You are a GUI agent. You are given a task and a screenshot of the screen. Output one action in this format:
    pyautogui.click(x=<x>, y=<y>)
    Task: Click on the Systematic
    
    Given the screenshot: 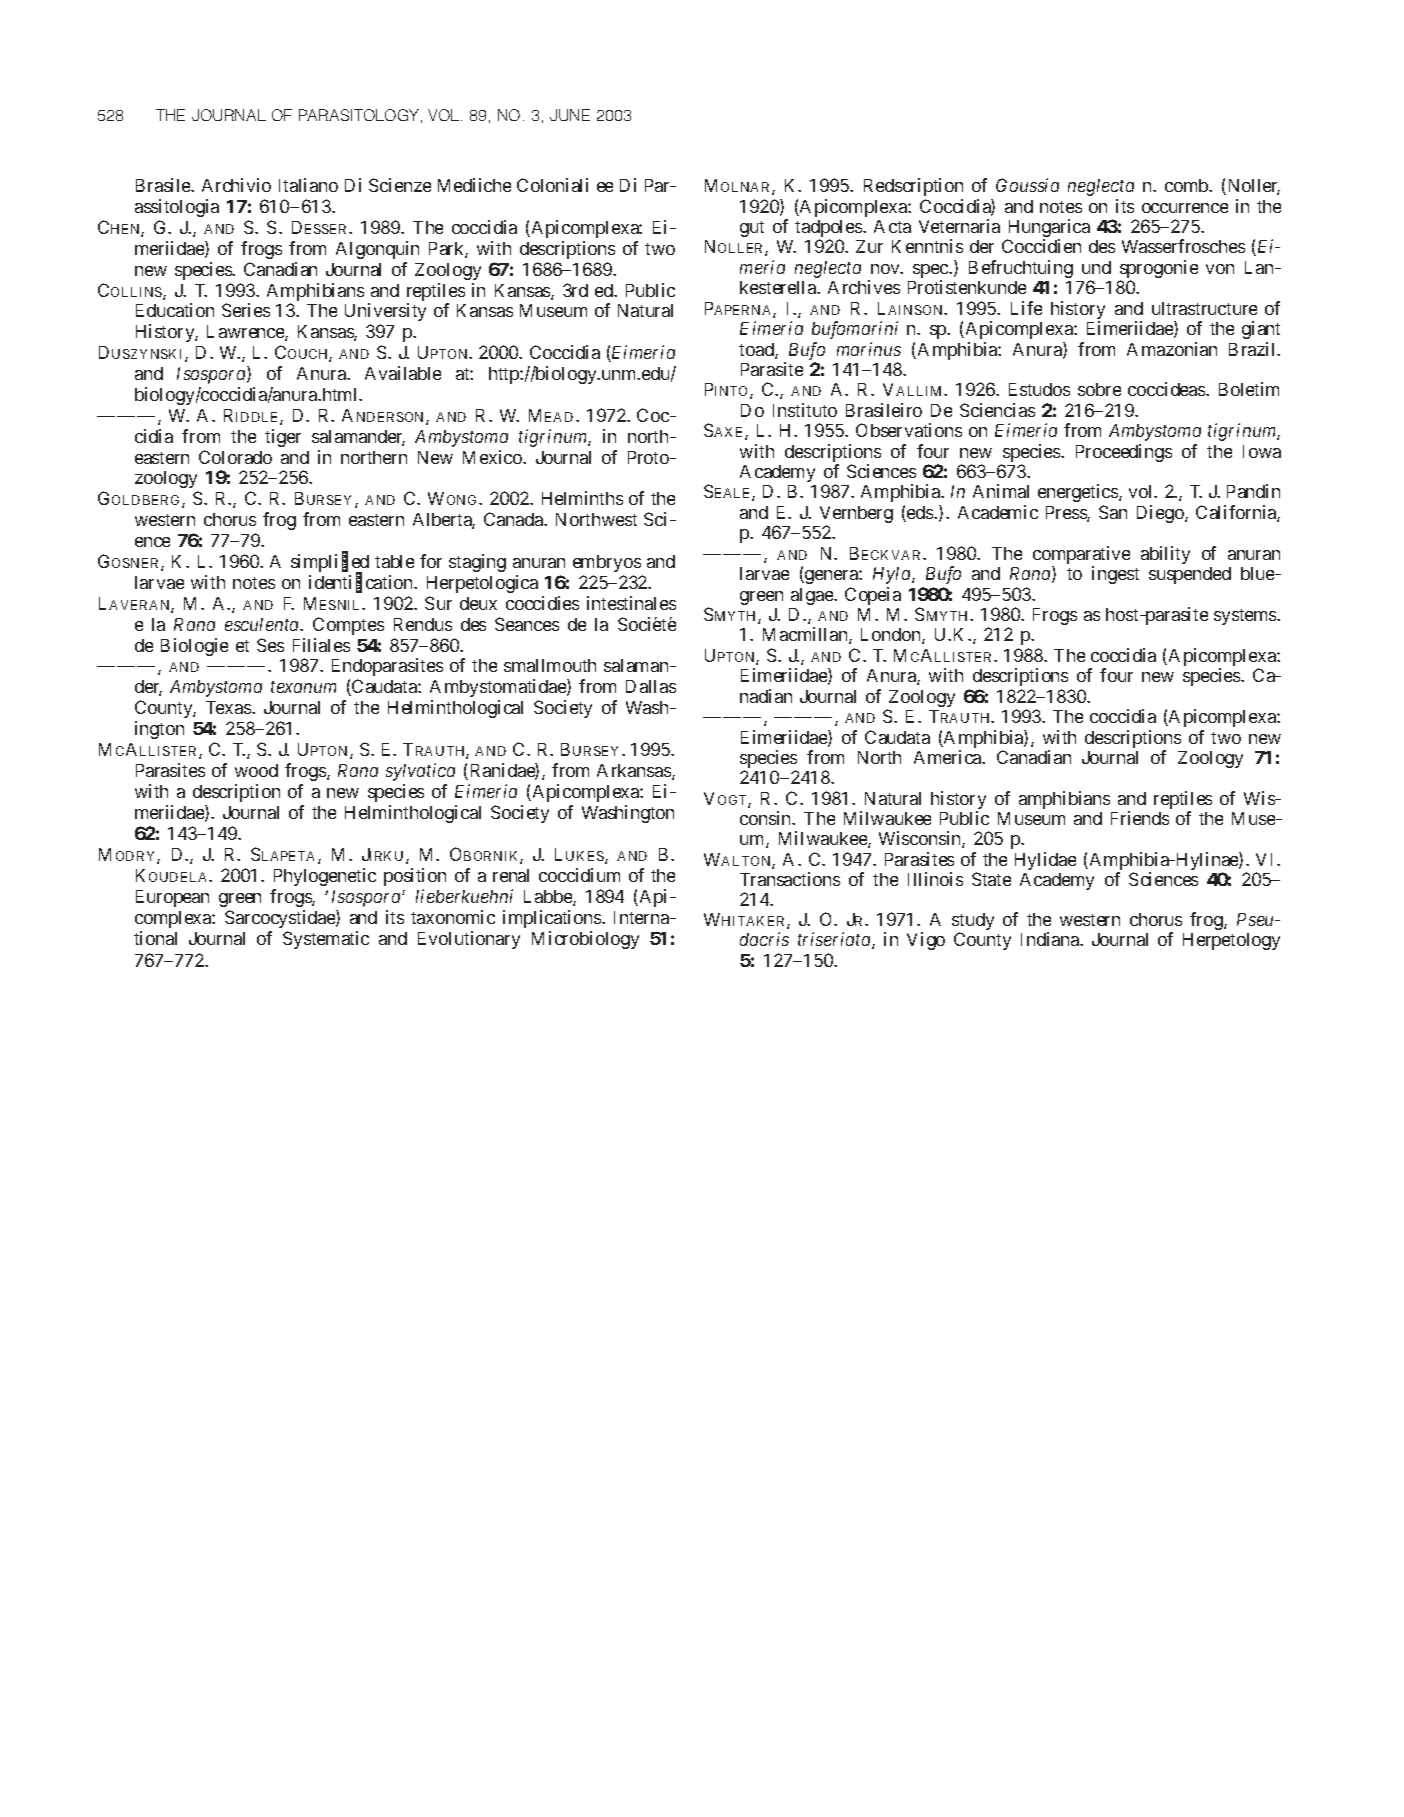 What is the action you would take?
    pyautogui.click(x=326, y=940)
